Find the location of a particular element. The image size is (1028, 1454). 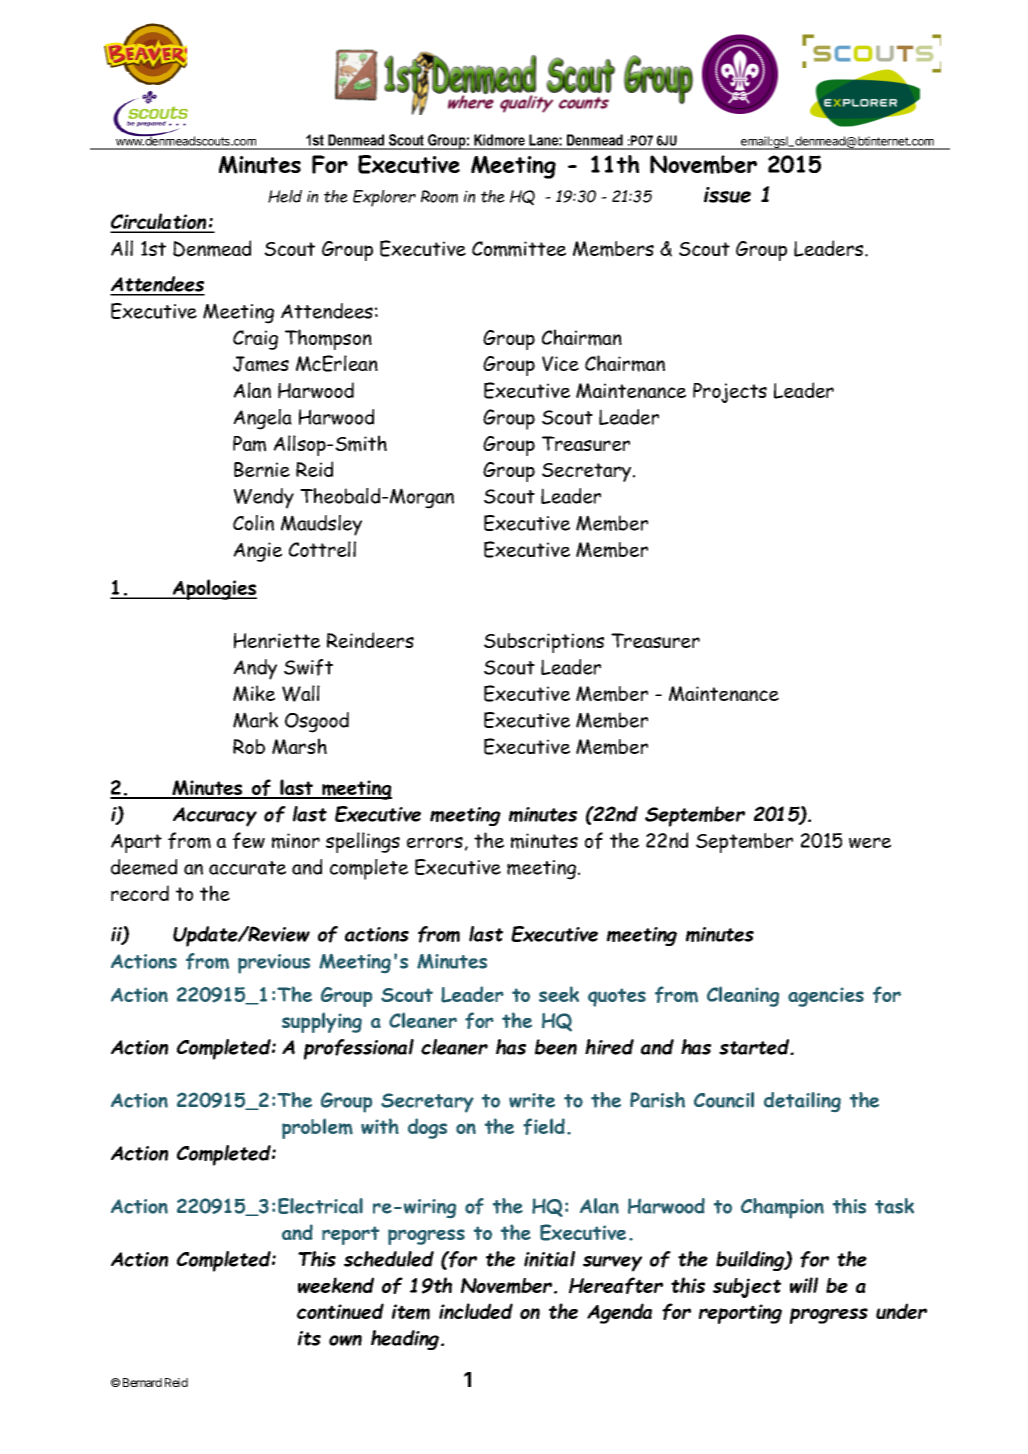

Circulation is located at coordinates (159, 222).
